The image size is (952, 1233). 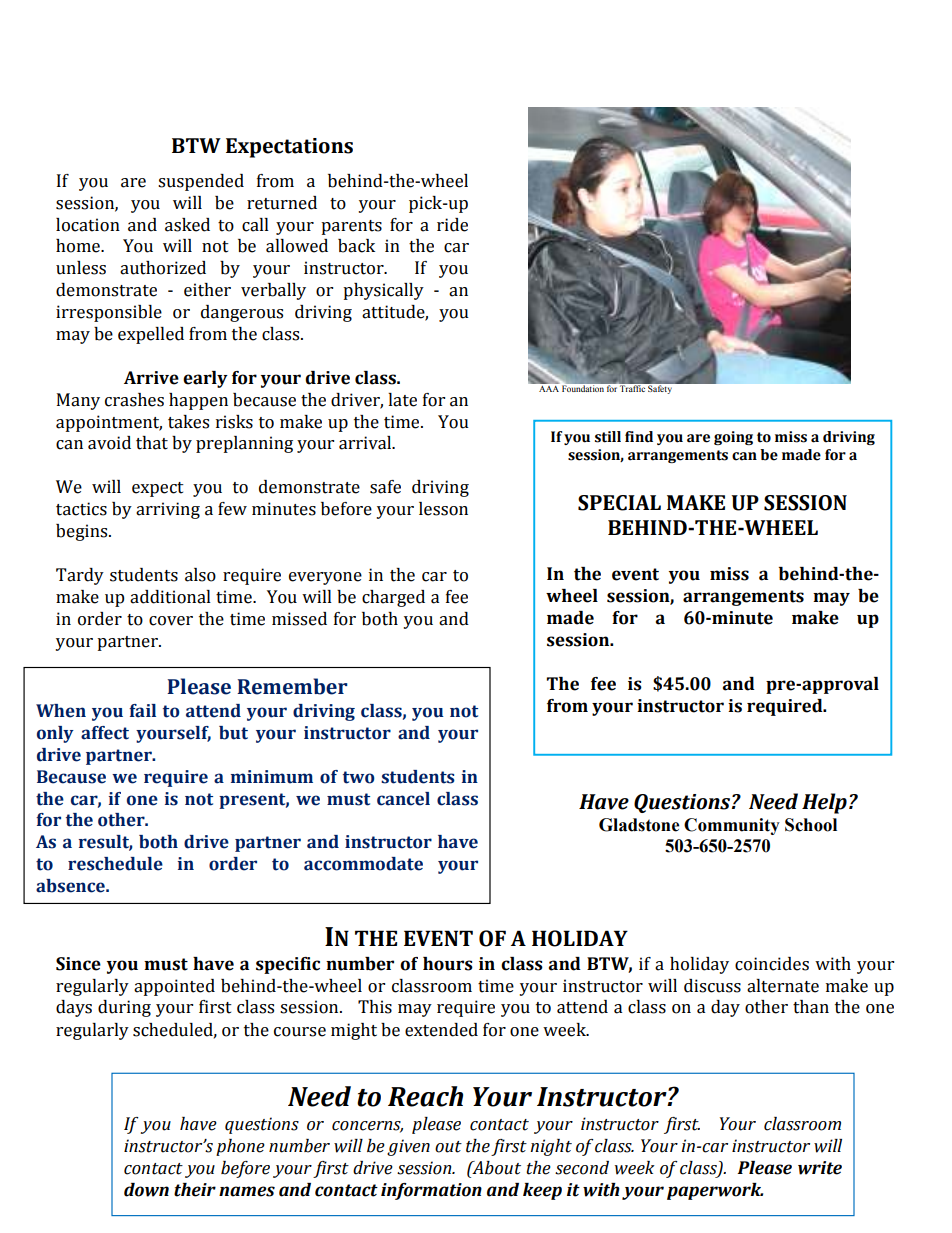 What do you see at coordinates (408, 1147) in the screenshot?
I see `given` at bounding box center [408, 1147].
